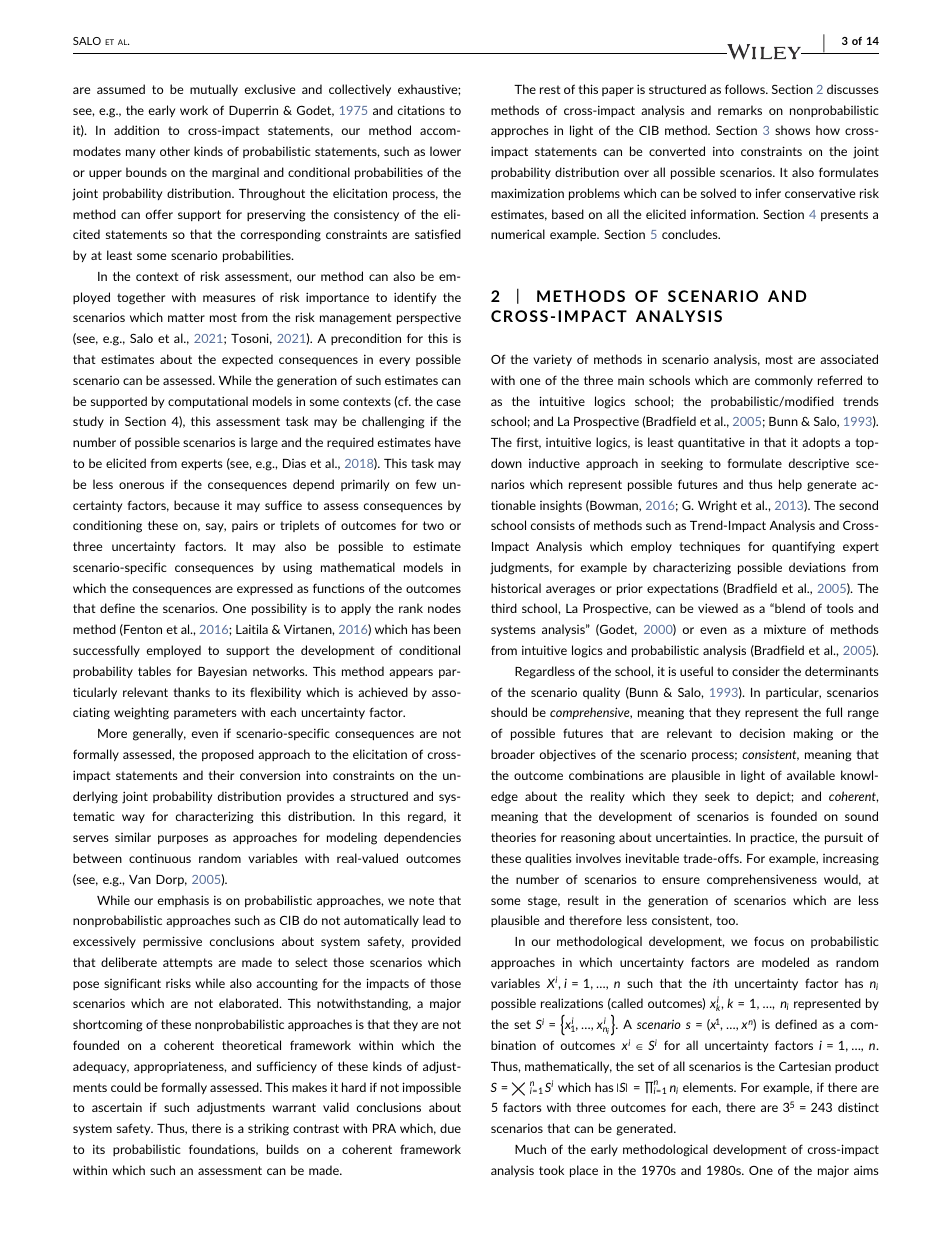 The height and width of the document is (1251, 952). I want to click on lower, so click(445, 151).
